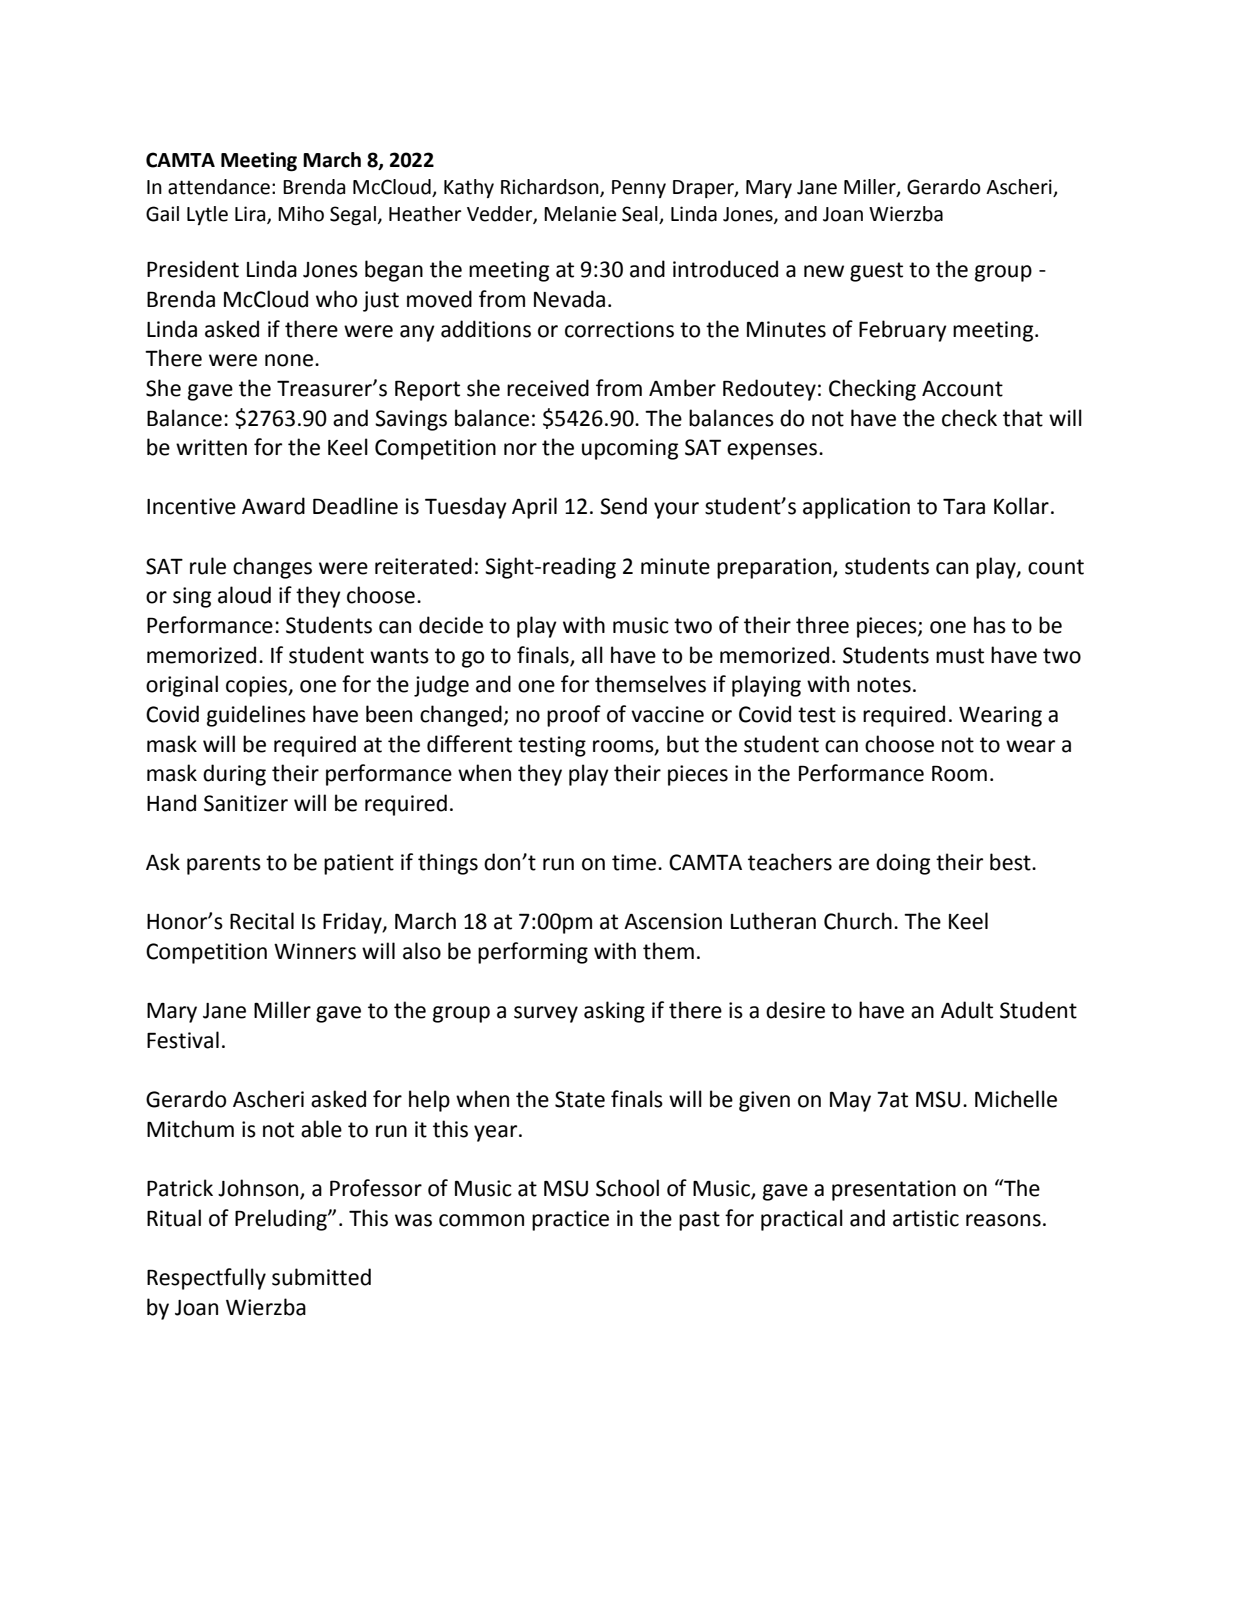 The image size is (1238, 1602). Describe the element at coordinates (315, 951) in the screenshot. I see `Winners` at that location.
